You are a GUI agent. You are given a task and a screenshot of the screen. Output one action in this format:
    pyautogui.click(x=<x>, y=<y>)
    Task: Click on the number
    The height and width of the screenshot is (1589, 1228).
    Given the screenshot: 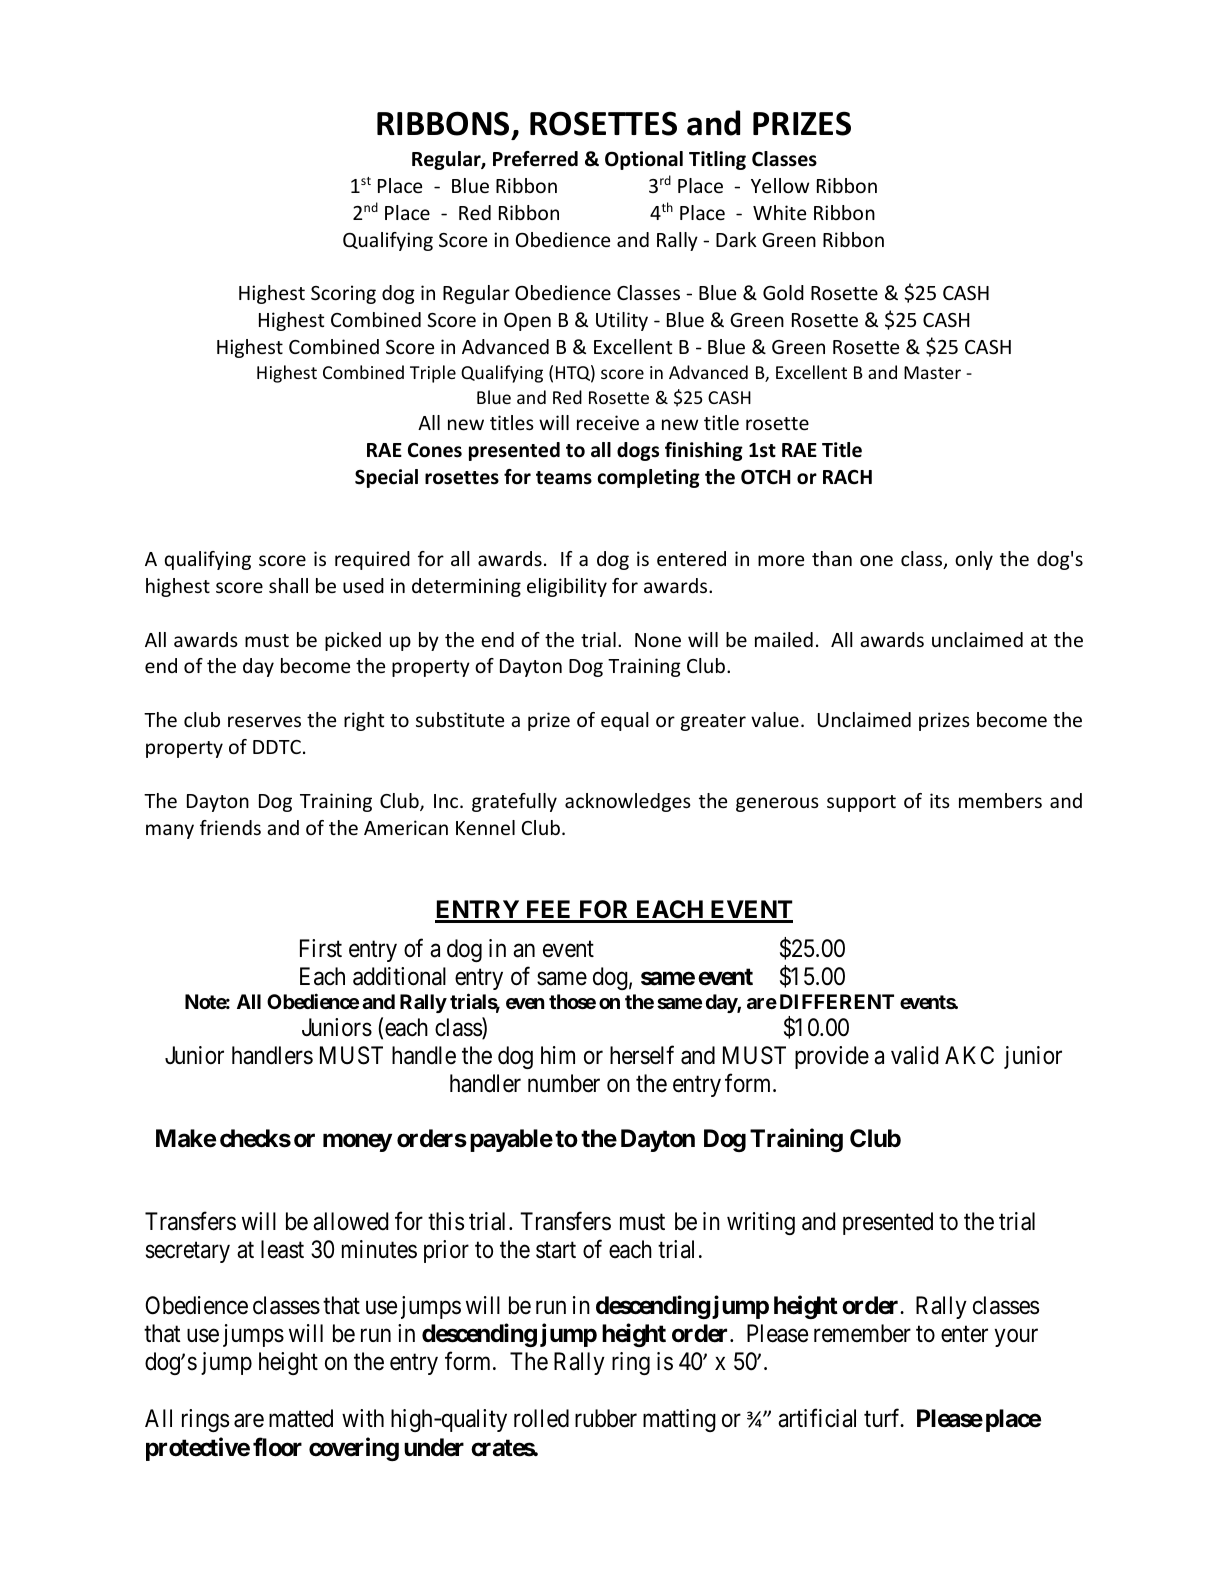 What is the action you would take?
    pyautogui.click(x=564, y=1083)
